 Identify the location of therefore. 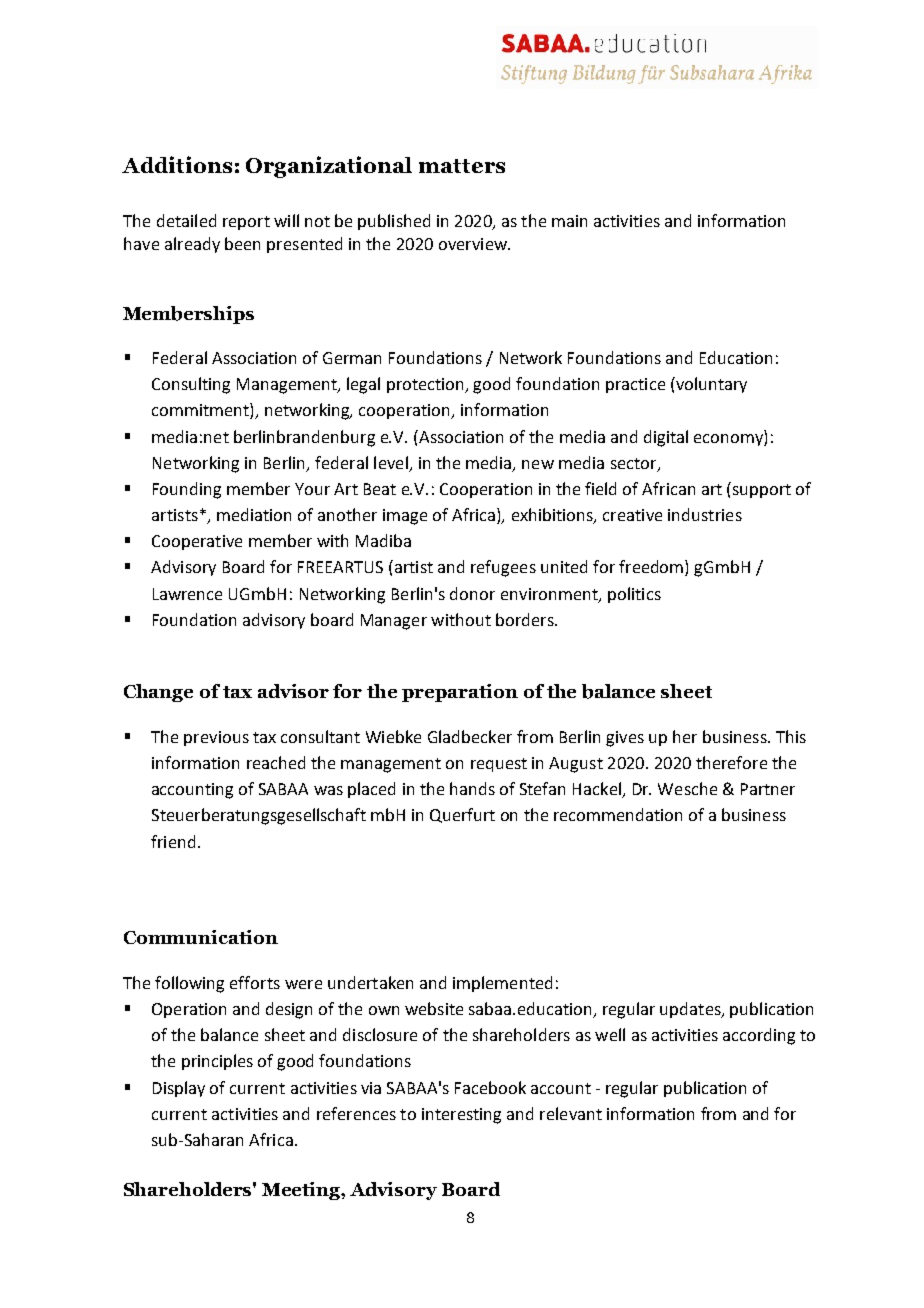
(731, 762).
